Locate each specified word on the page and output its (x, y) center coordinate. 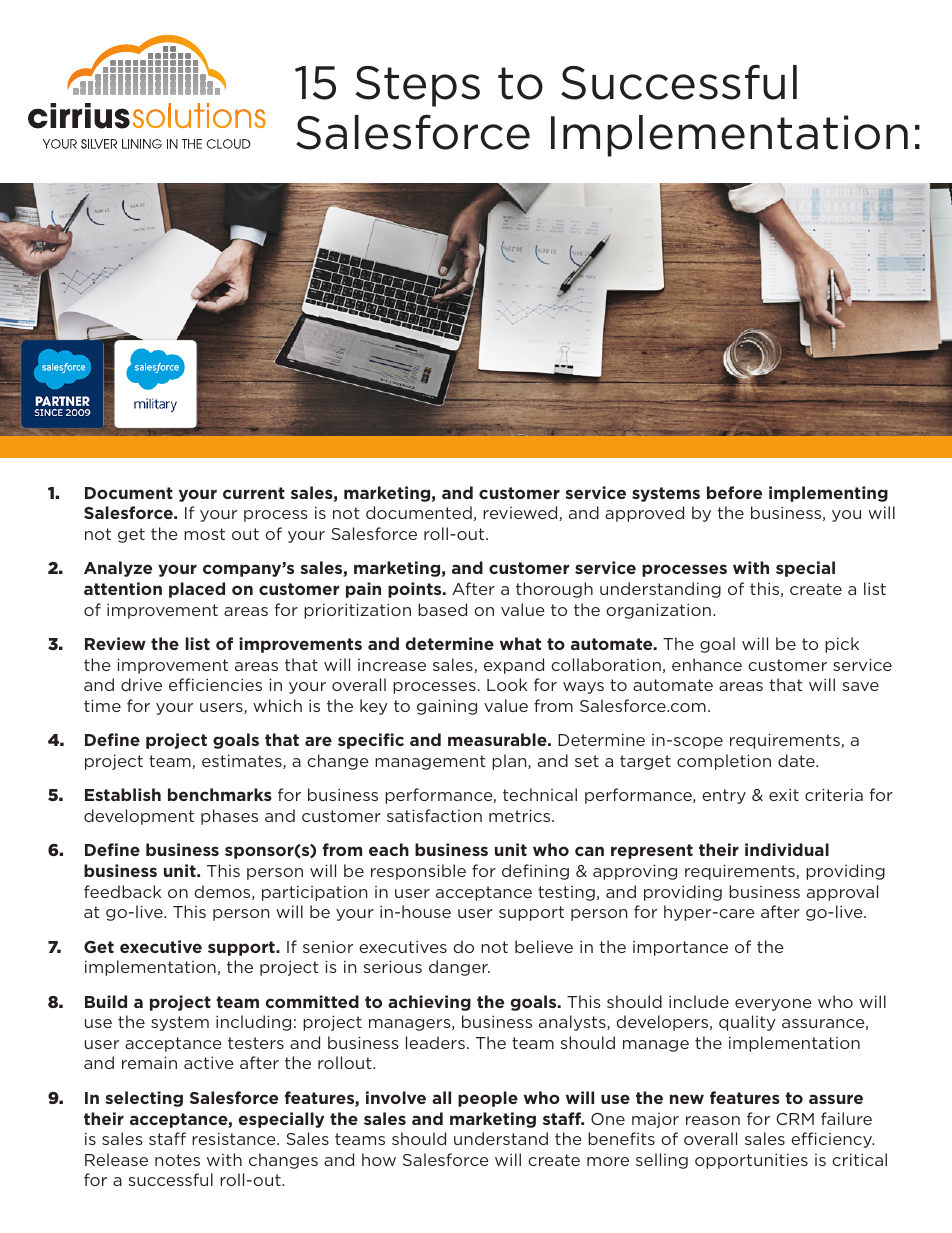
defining (535, 872)
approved (644, 514)
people (488, 1099)
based (442, 609)
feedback (123, 891)
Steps (418, 86)
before (734, 492)
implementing (828, 494)
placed (197, 590)
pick (842, 645)
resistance (235, 1138)
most (204, 534)
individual (787, 849)
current (254, 493)
